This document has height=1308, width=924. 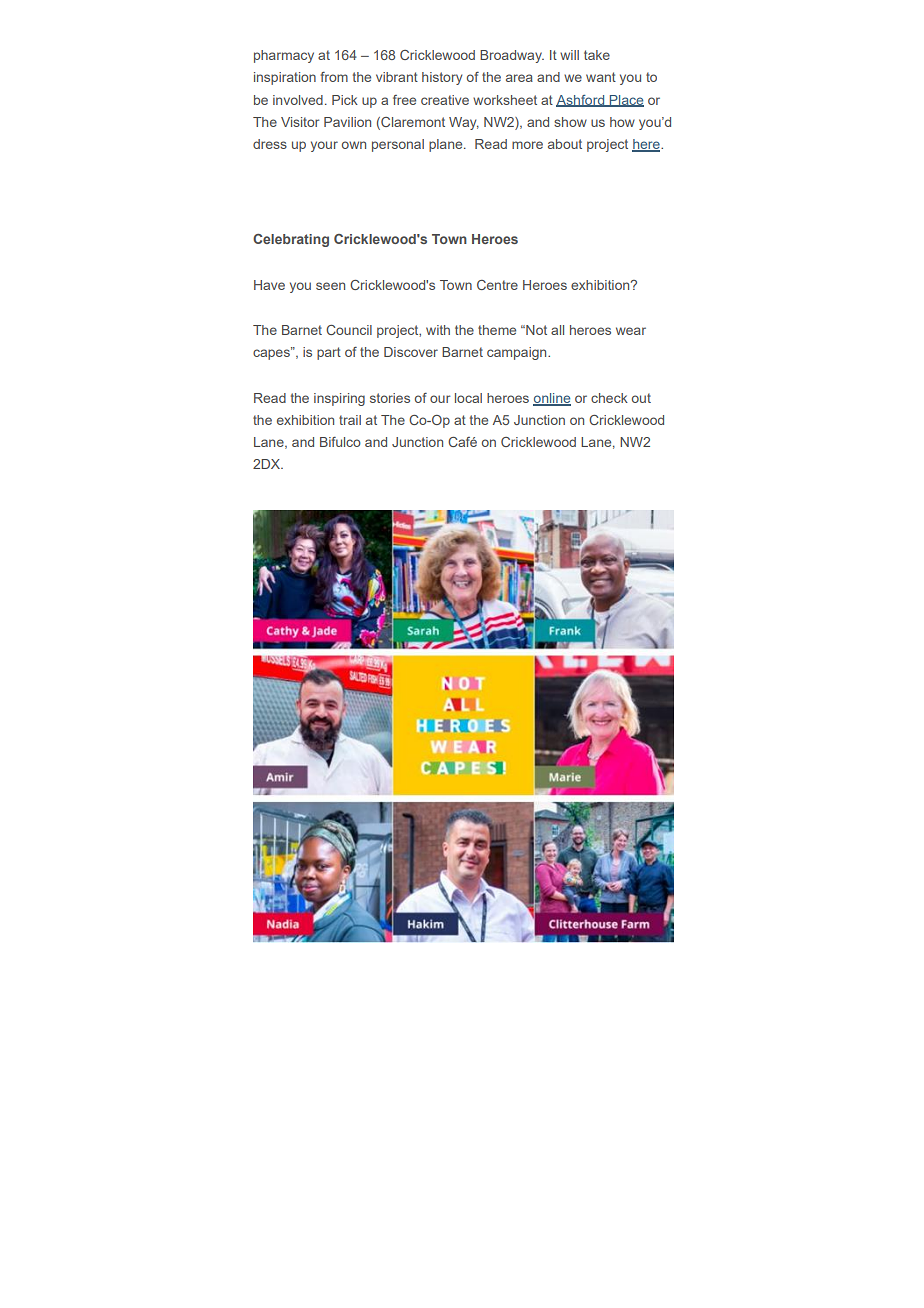 What do you see at coordinates (601, 77) in the document?
I see `want` at bounding box center [601, 77].
